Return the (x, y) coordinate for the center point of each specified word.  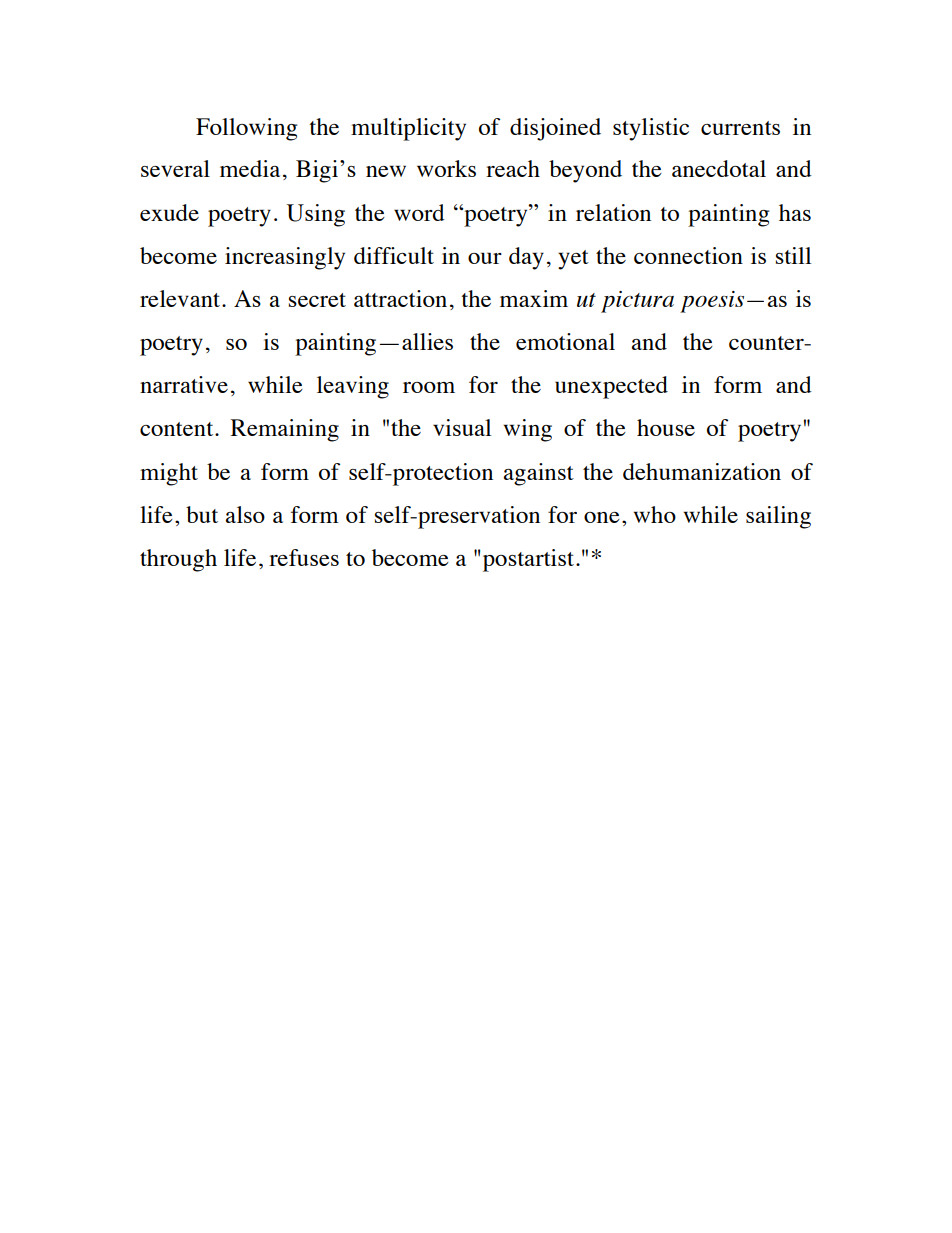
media (250, 168)
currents (740, 128)
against (539, 474)
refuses (304, 557)
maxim (534, 298)
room (429, 387)
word (419, 212)
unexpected (611, 387)
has (795, 212)
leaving (353, 387)
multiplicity (408, 129)
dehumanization (702, 471)
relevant (181, 298)
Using (316, 215)
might (169, 474)
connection (688, 255)
